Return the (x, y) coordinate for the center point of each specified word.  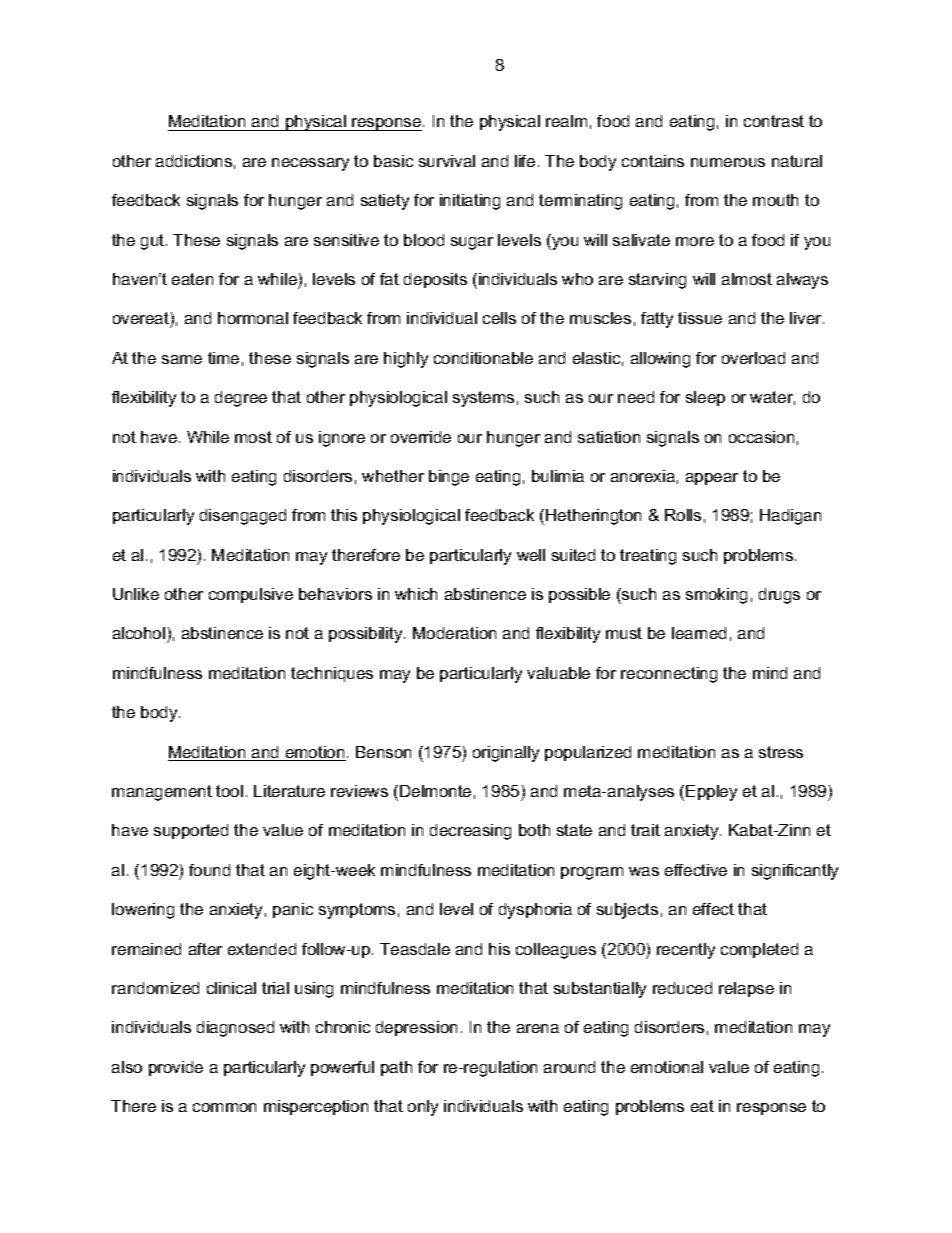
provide (176, 1068)
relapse (746, 989)
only (423, 1108)
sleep (705, 398)
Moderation (454, 633)
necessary (310, 164)
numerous (728, 162)
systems (483, 399)
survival (447, 161)
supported (191, 831)
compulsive (251, 595)
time (223, 358)
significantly (795, 872)
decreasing (470, 832)
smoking (716, 596)
